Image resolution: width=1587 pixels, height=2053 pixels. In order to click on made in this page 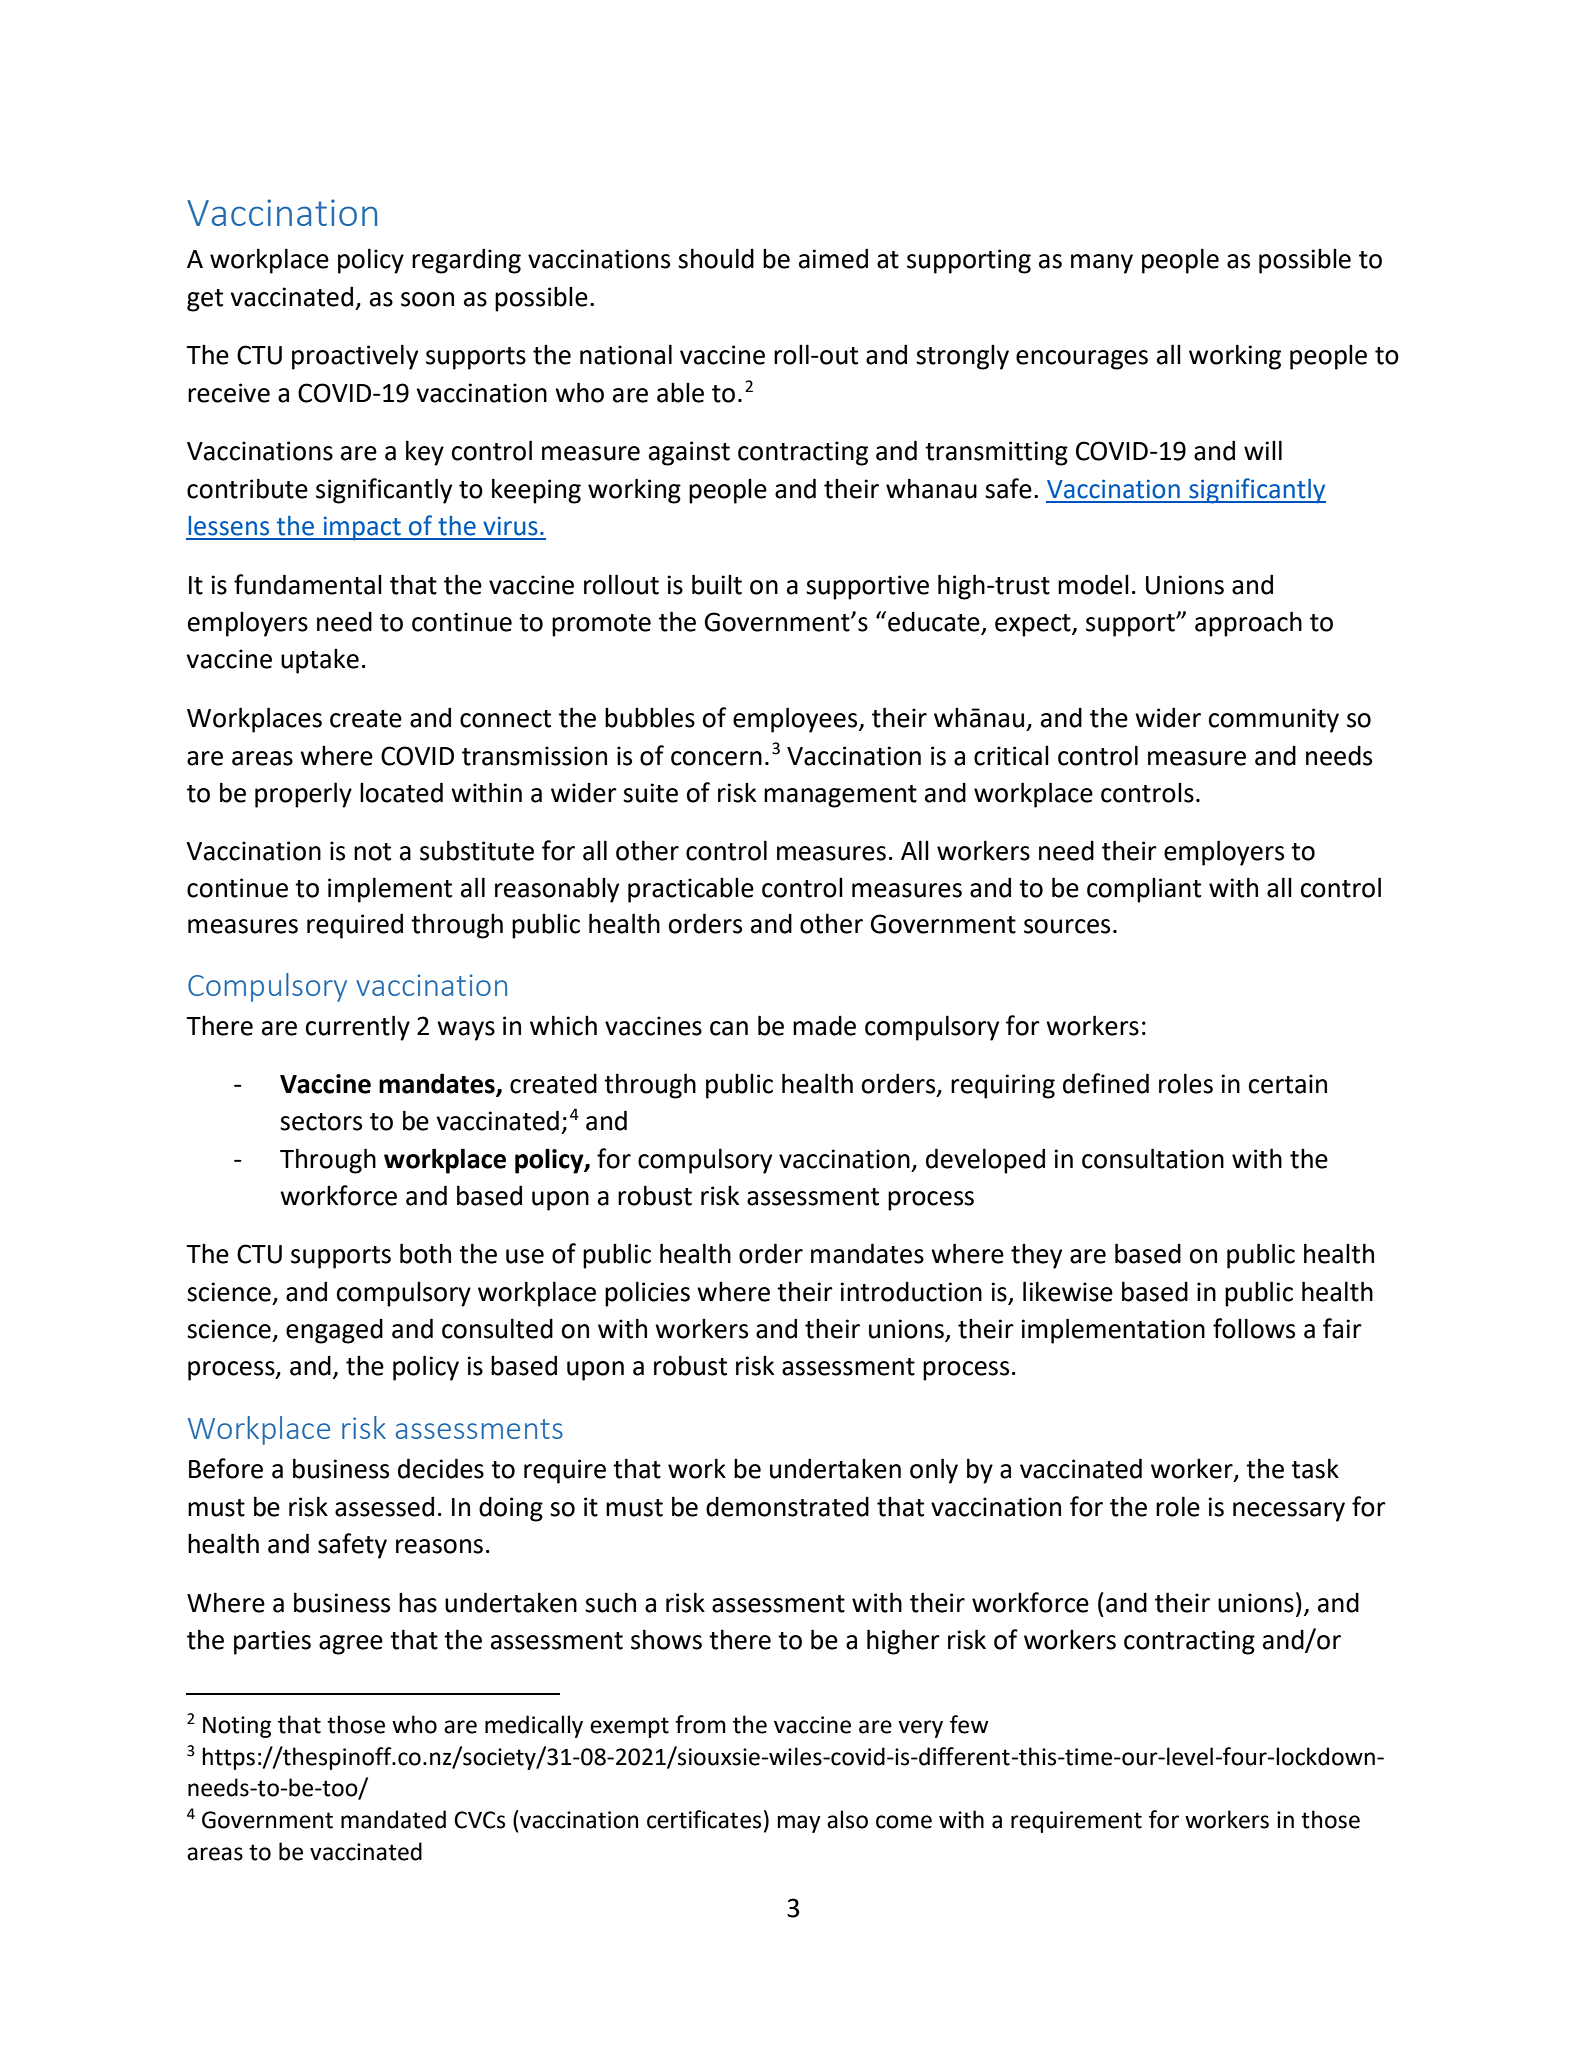, I will do `click(824, 1025)`.
